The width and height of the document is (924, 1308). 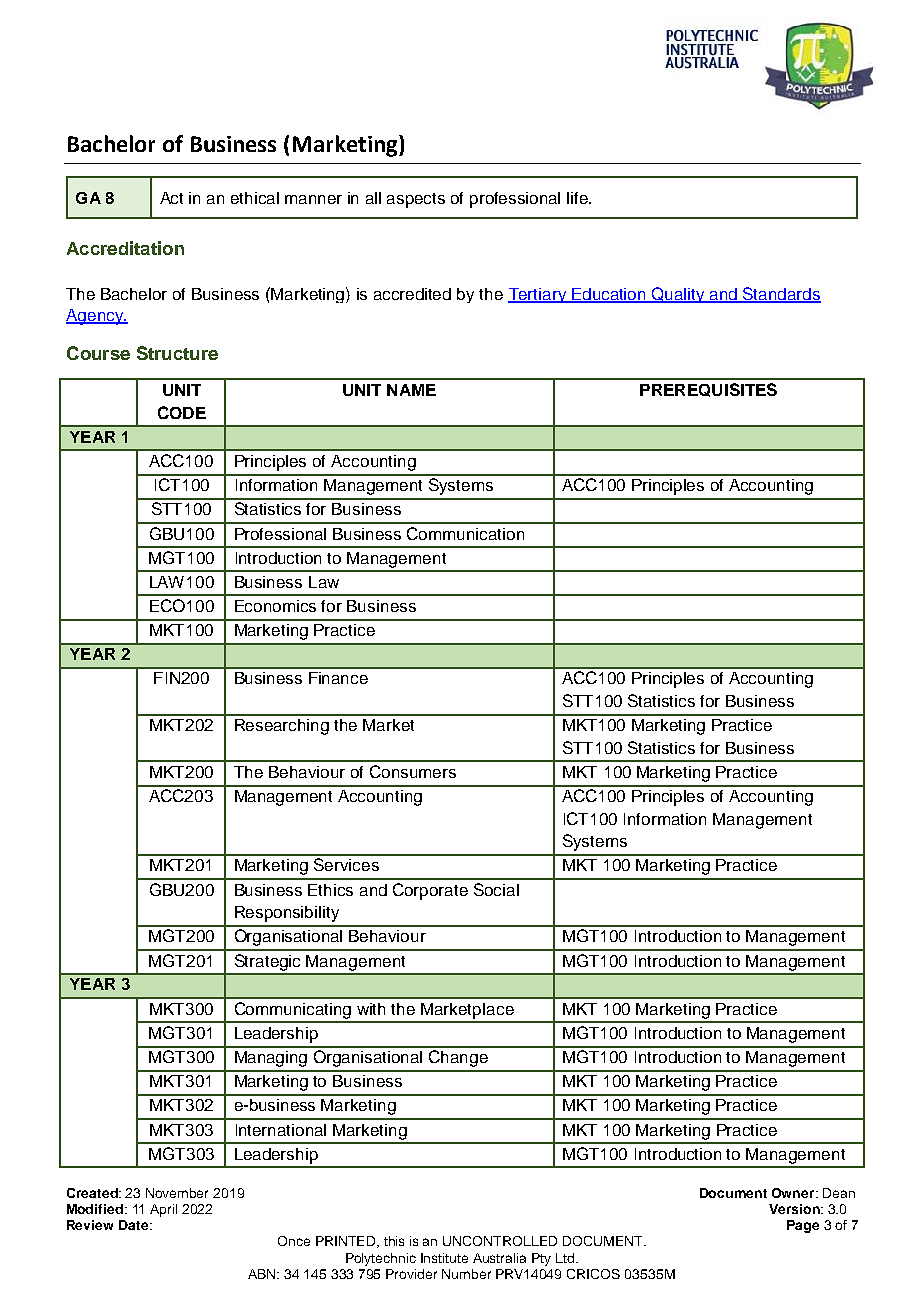 What do you see at coordinates (125, 248) in the document?
I see `Accreditation` at bounding box center [125, 248].
